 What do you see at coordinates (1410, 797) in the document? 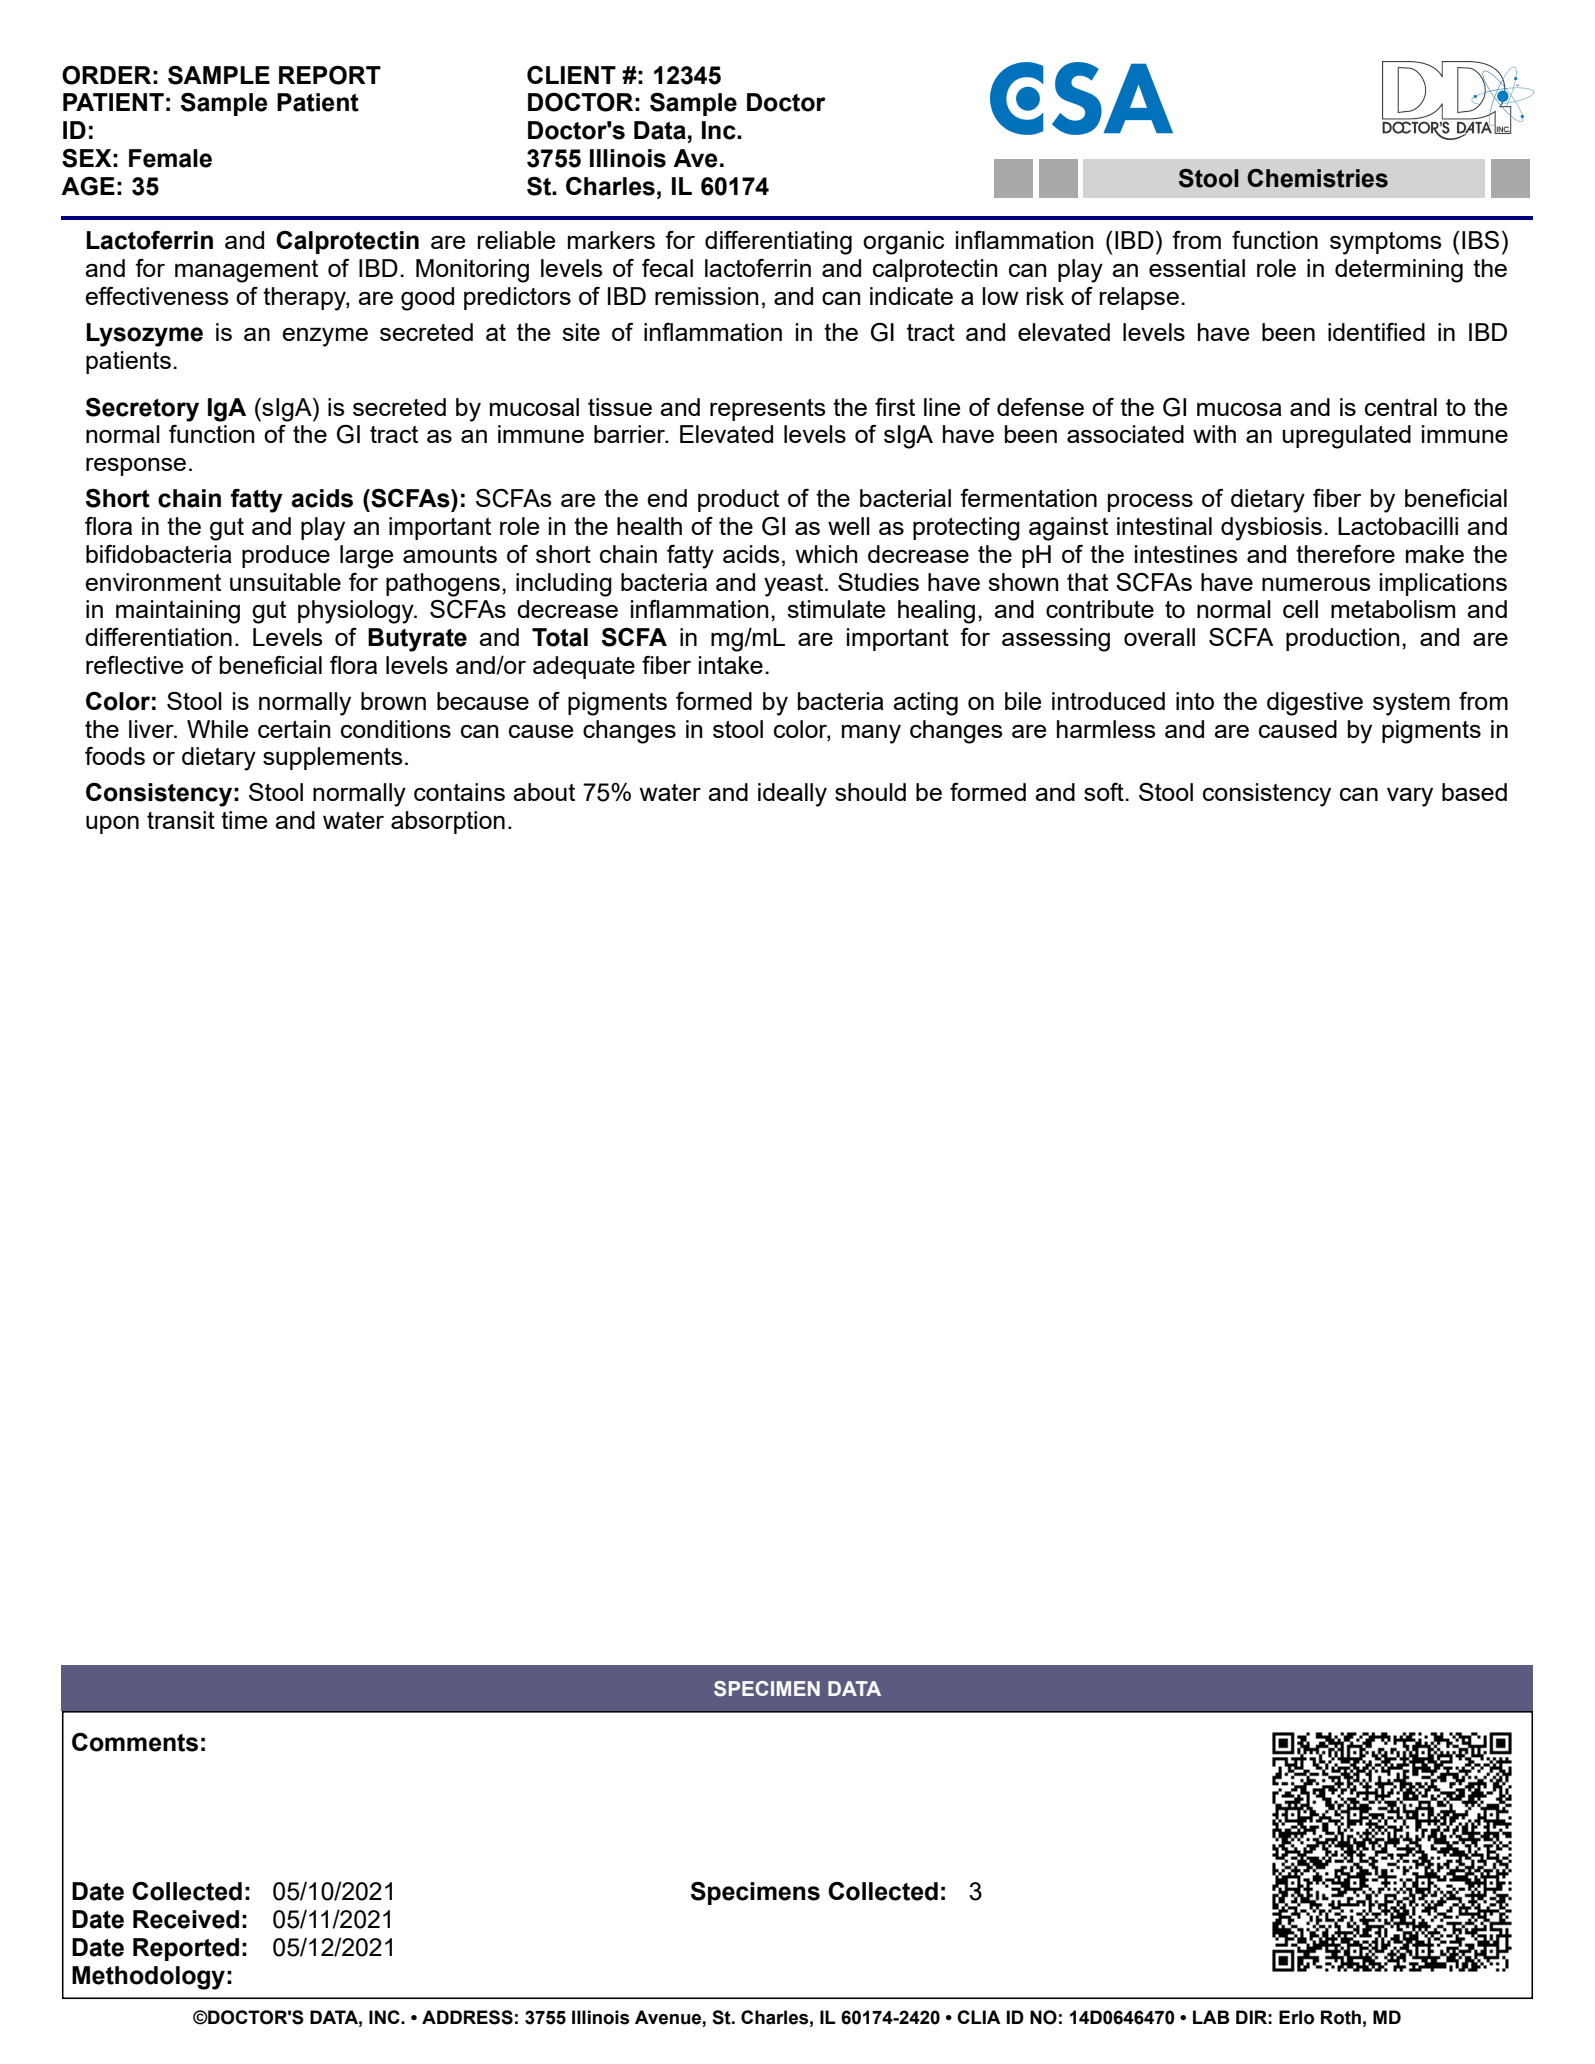
I see `vary` at bounding box center [1410, 797].
